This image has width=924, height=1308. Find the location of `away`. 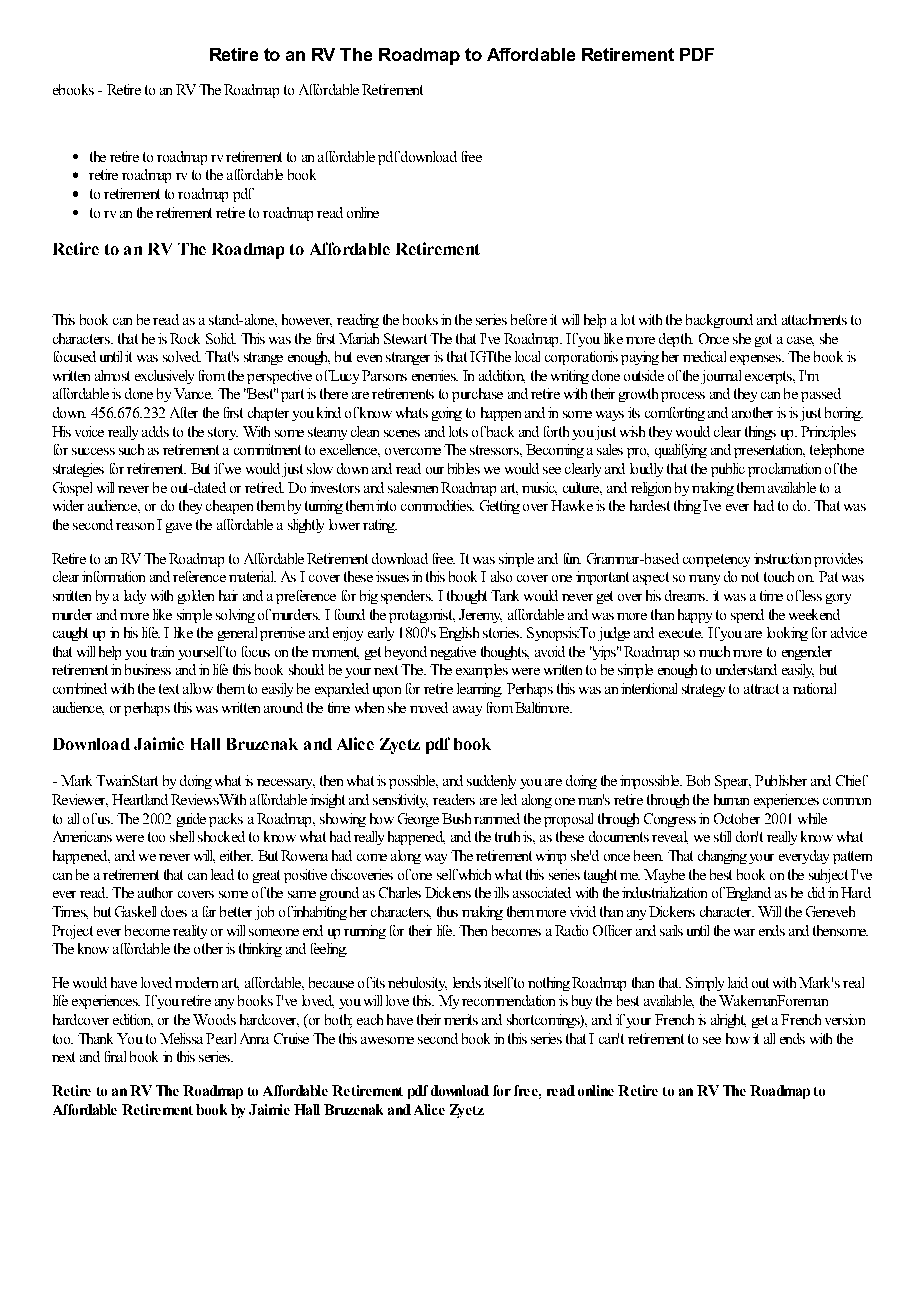

away is located at coordinates (467, 711).
